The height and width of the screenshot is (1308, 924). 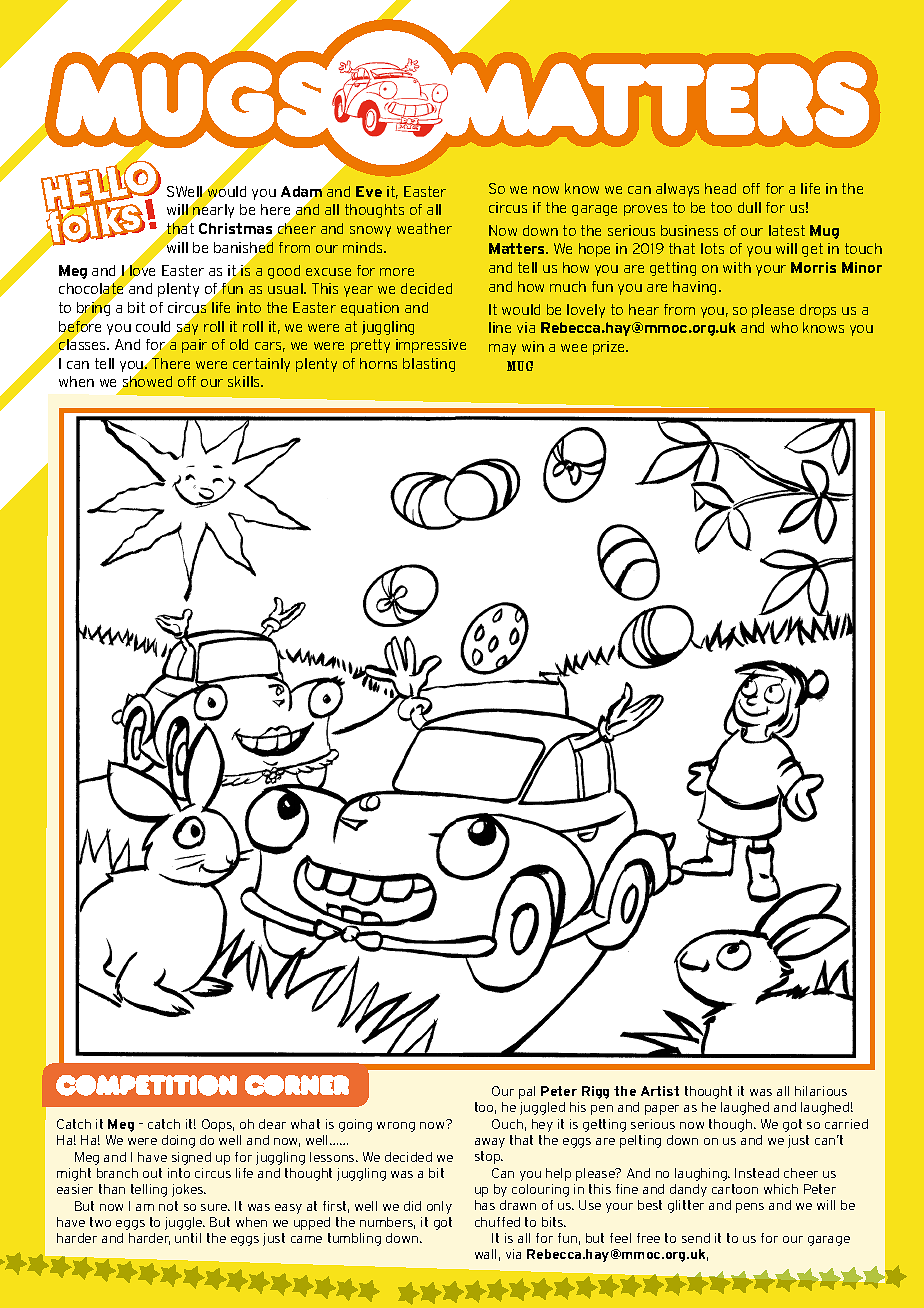 I want to click on skills, so click(x=245, y=381).
